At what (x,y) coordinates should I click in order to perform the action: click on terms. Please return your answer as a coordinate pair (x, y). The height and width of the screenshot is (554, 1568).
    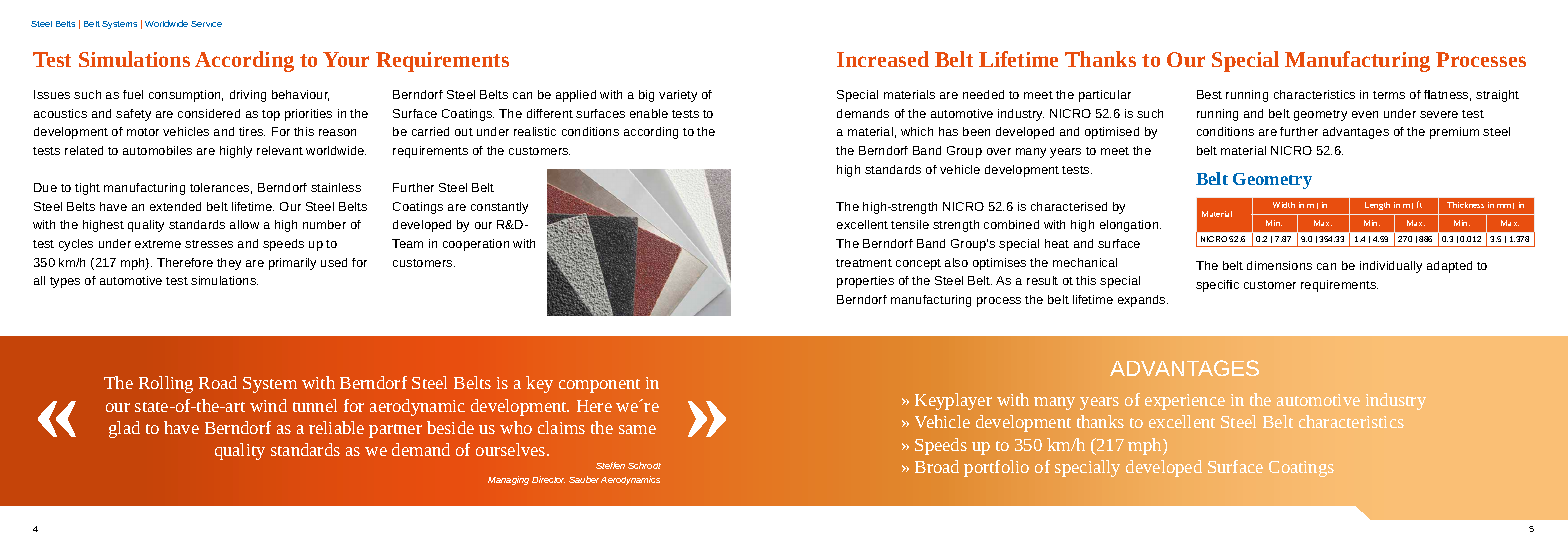
    Looking at the image, I should click on (1389, 95).
